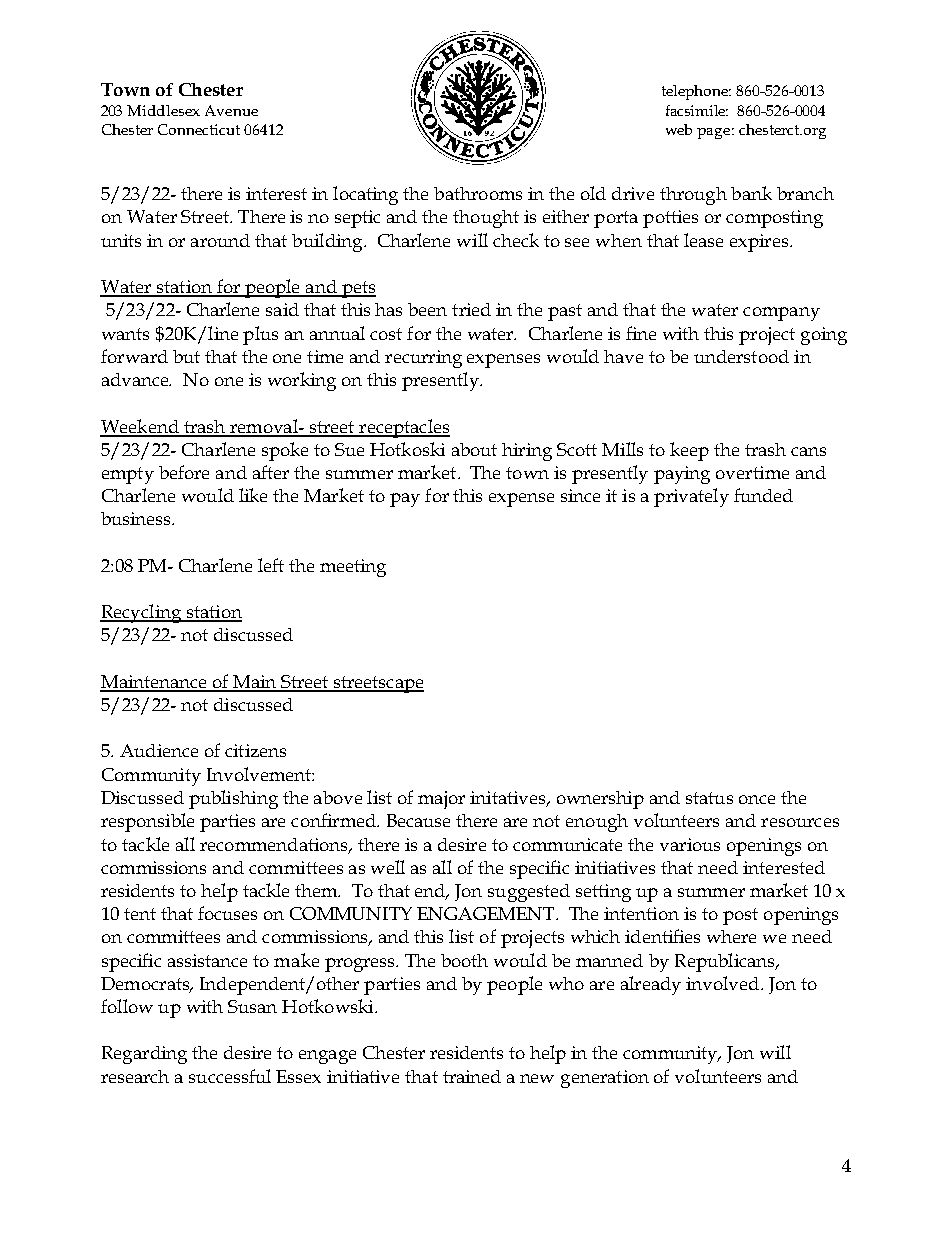 Image resolution: width=952 pixels, height=1233 pixels. I want to click on Audience, so click(159, 750).
